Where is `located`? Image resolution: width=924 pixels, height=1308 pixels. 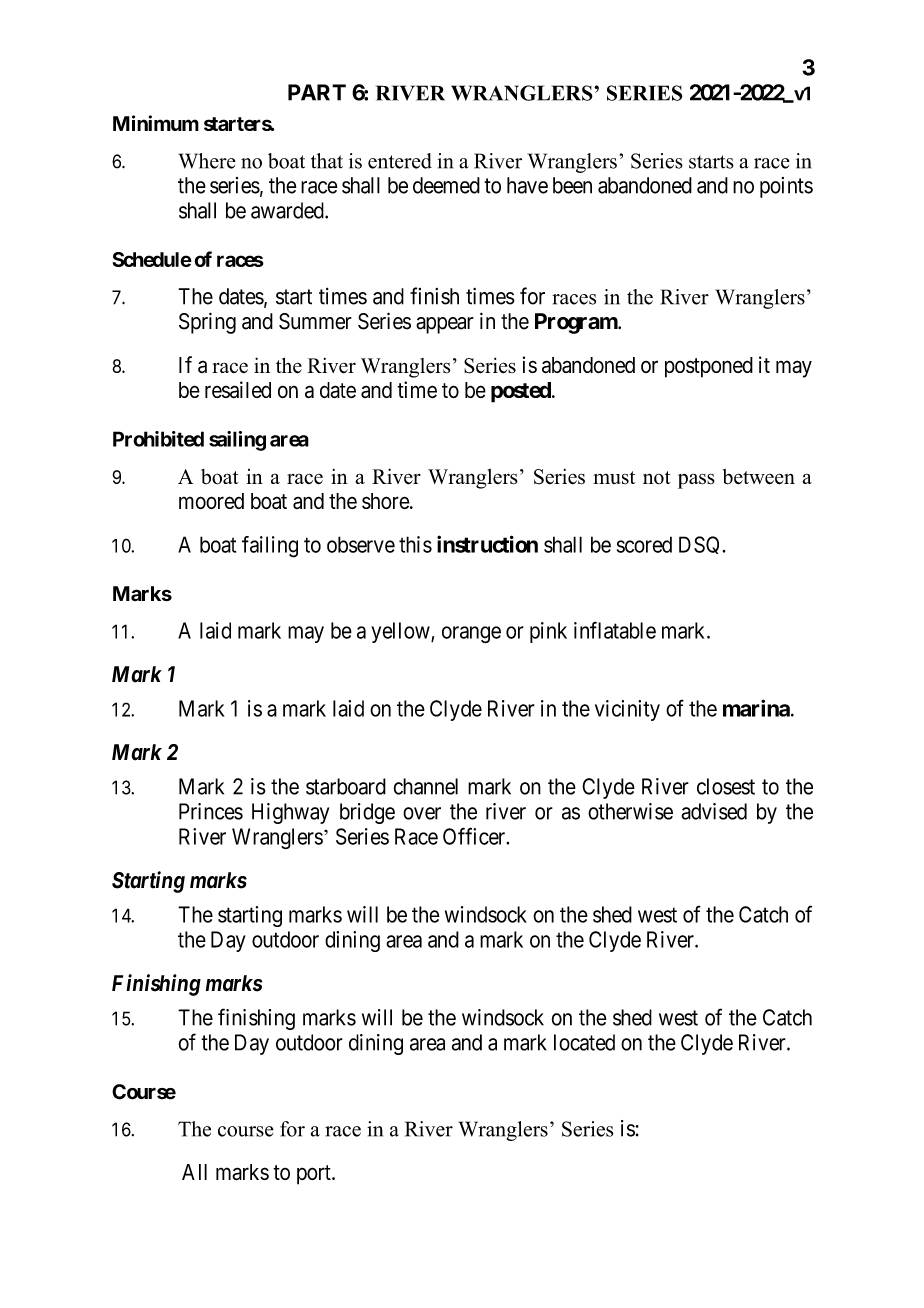 located is located at coordinates (584, 1042).
